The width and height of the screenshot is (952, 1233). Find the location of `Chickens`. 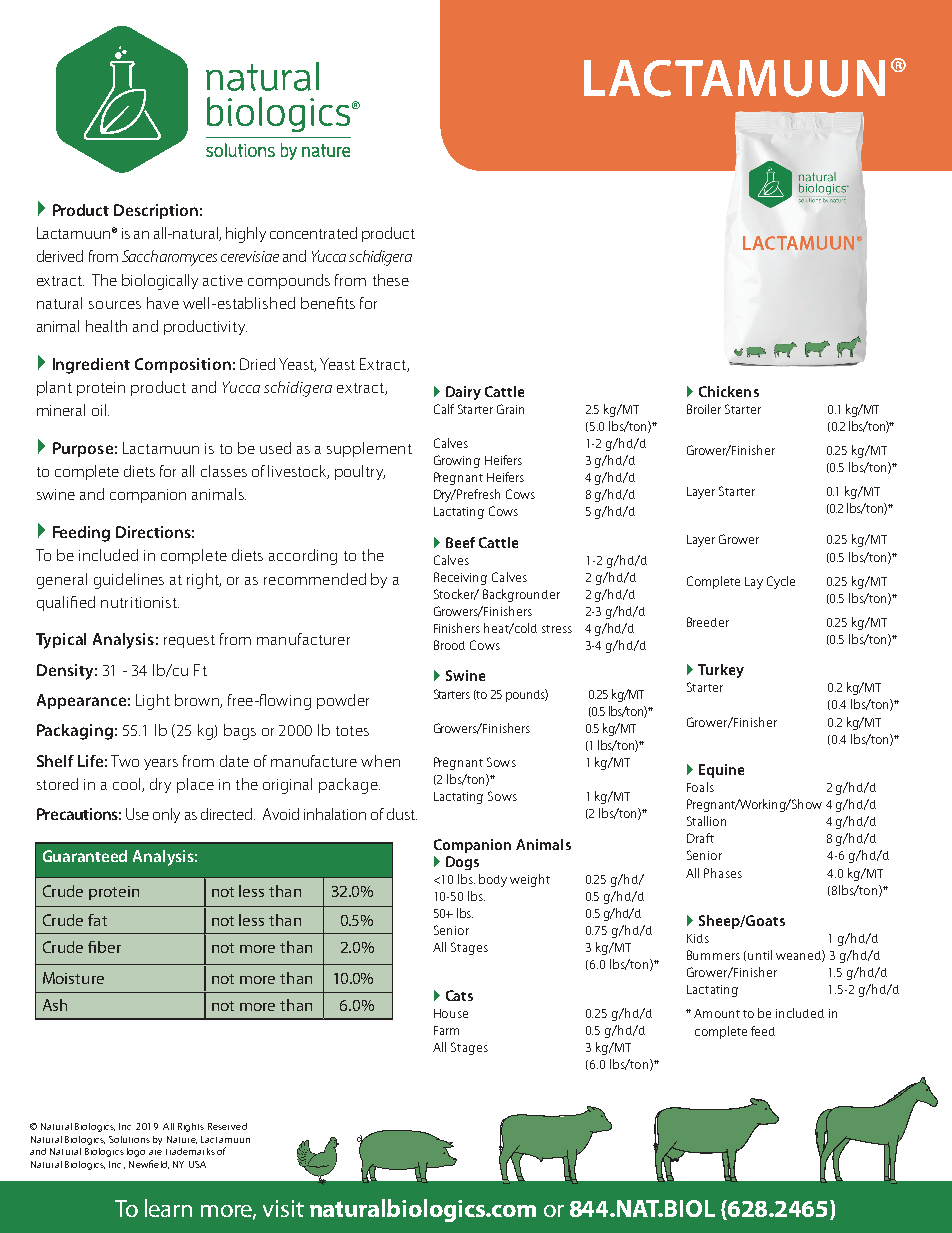

Chickens is located at coordinates (729, 391).
